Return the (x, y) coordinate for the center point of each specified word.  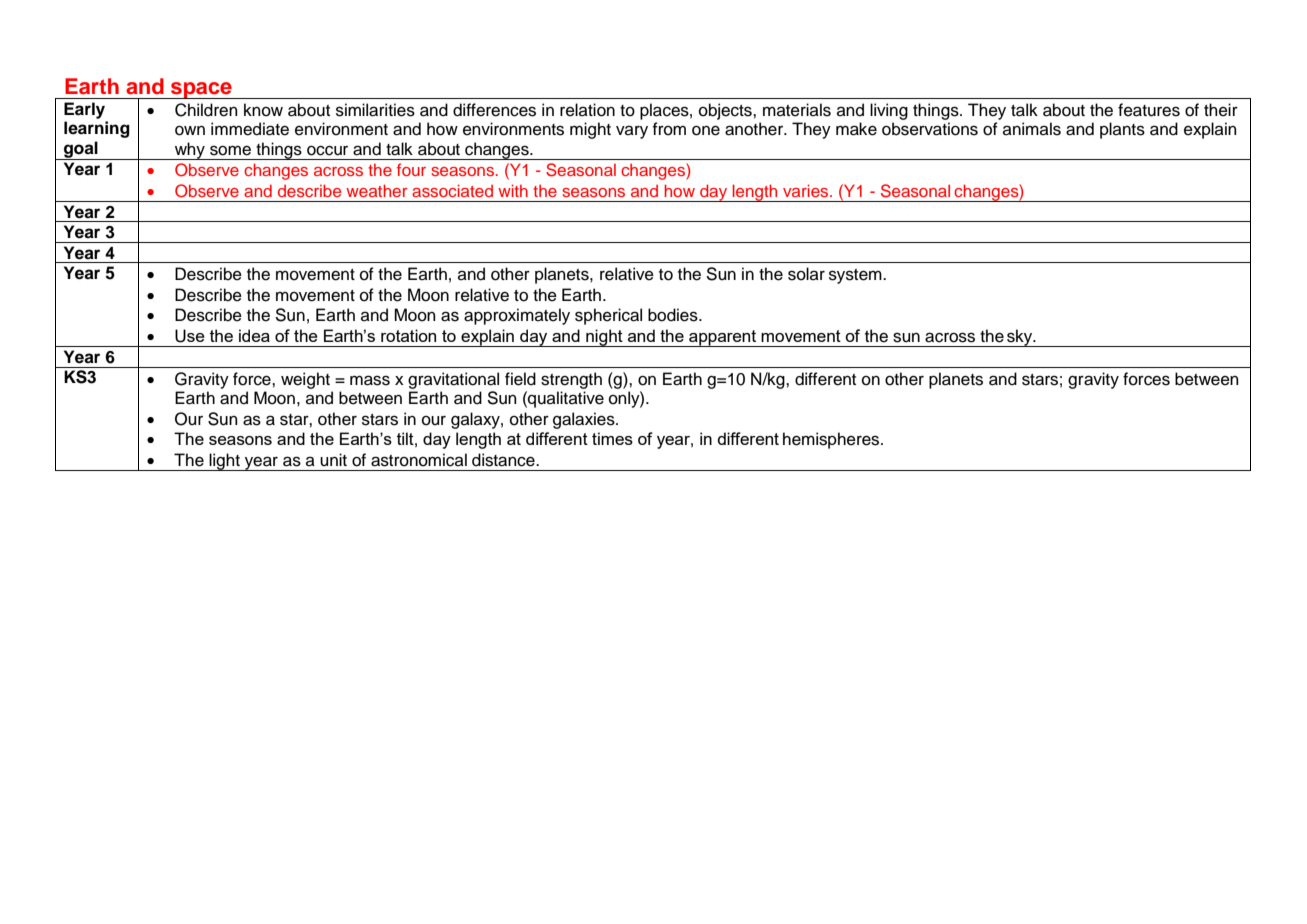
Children (206, 110)
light (224, 462)
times (612, 438)
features (1149, 110)
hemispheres (832, 440)
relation (587, 110)
